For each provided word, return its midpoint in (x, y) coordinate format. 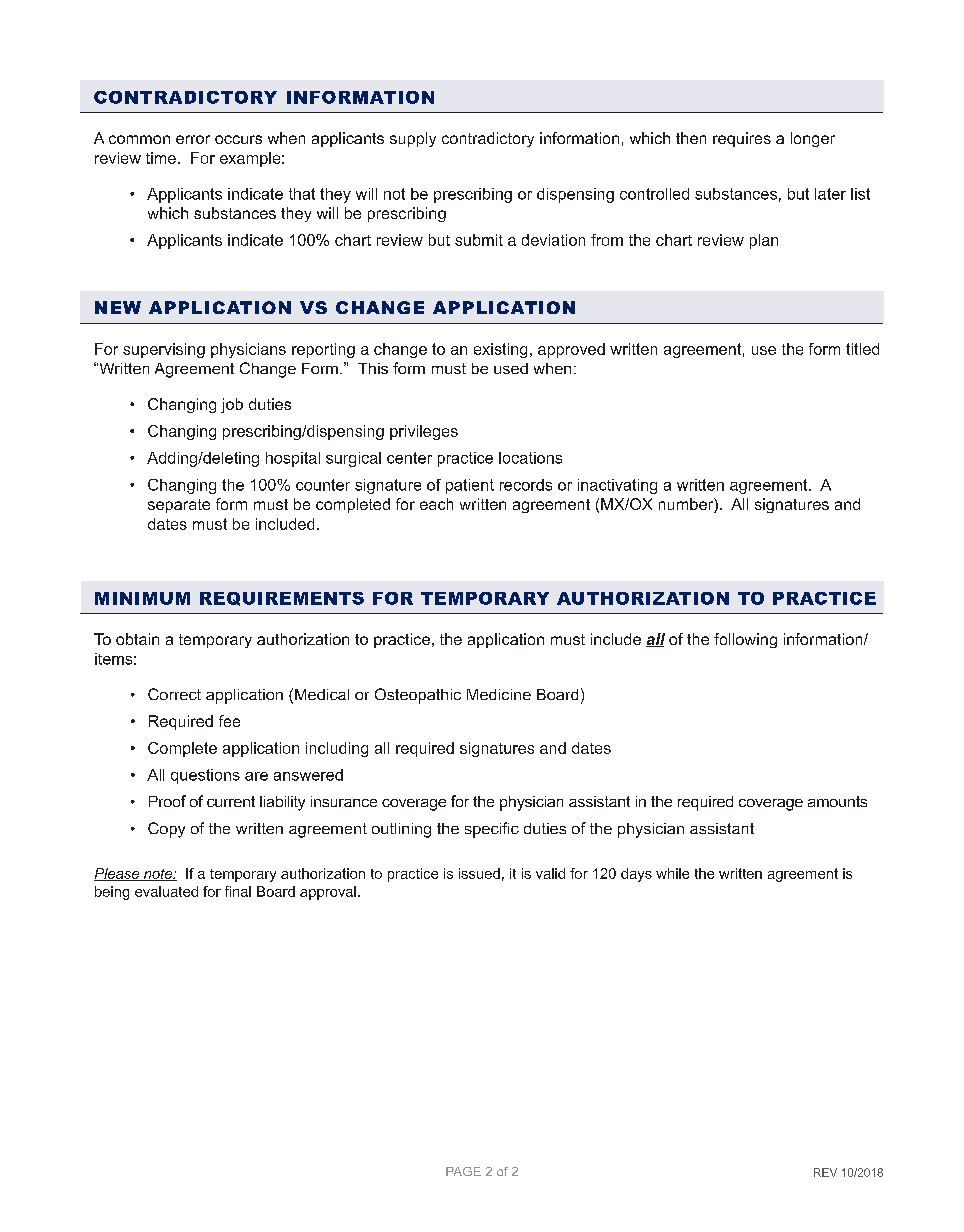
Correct (174, 694)
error (193, 139)
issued (479, 873)
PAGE (463, 1171)
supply (413, 139)
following (745, 640)
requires (742, 139)
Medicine (499, 694)
